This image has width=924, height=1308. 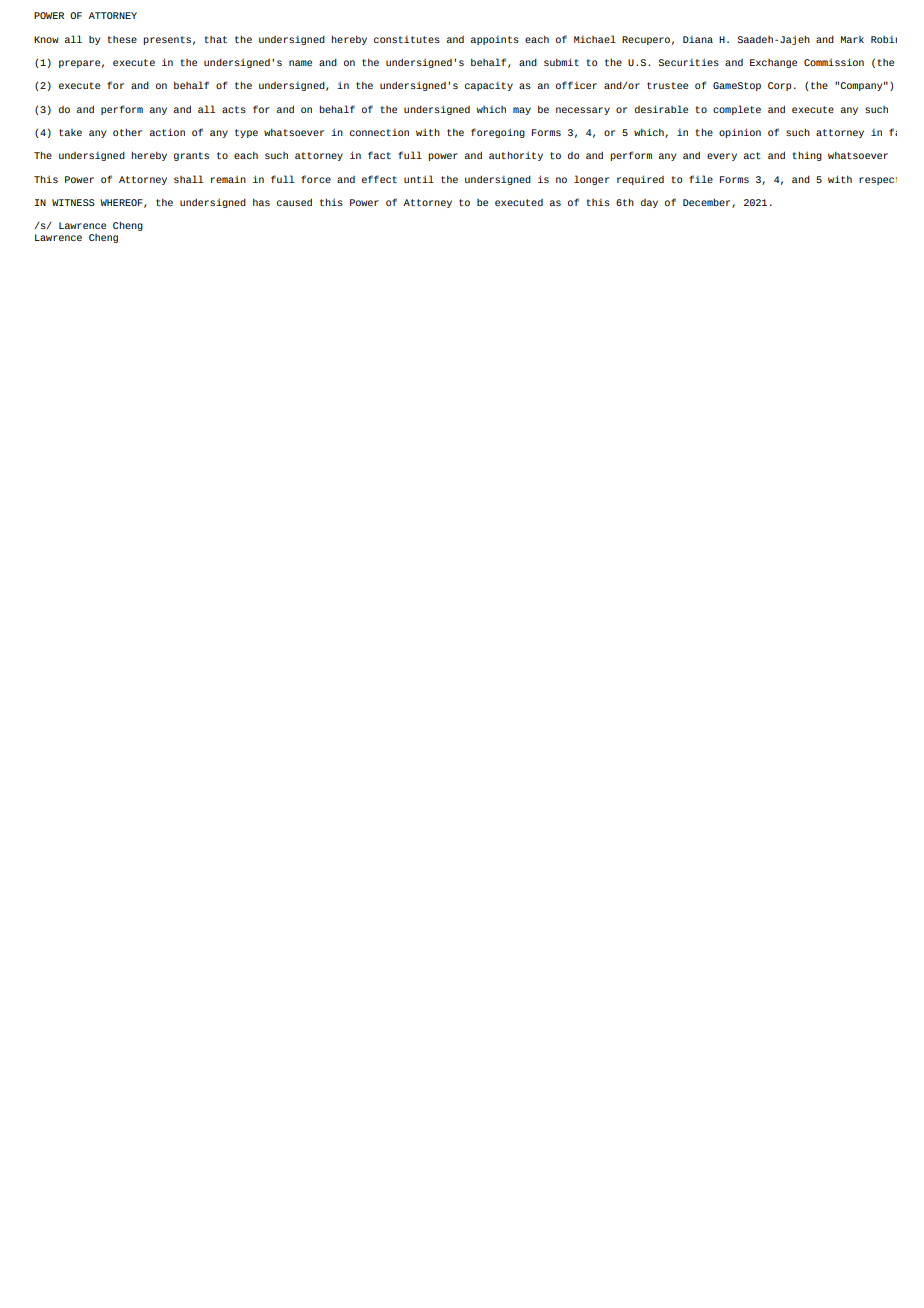 What do you see at coordinates (708, 203) in the image?
I see `December` at bounding box center [708, 203].
